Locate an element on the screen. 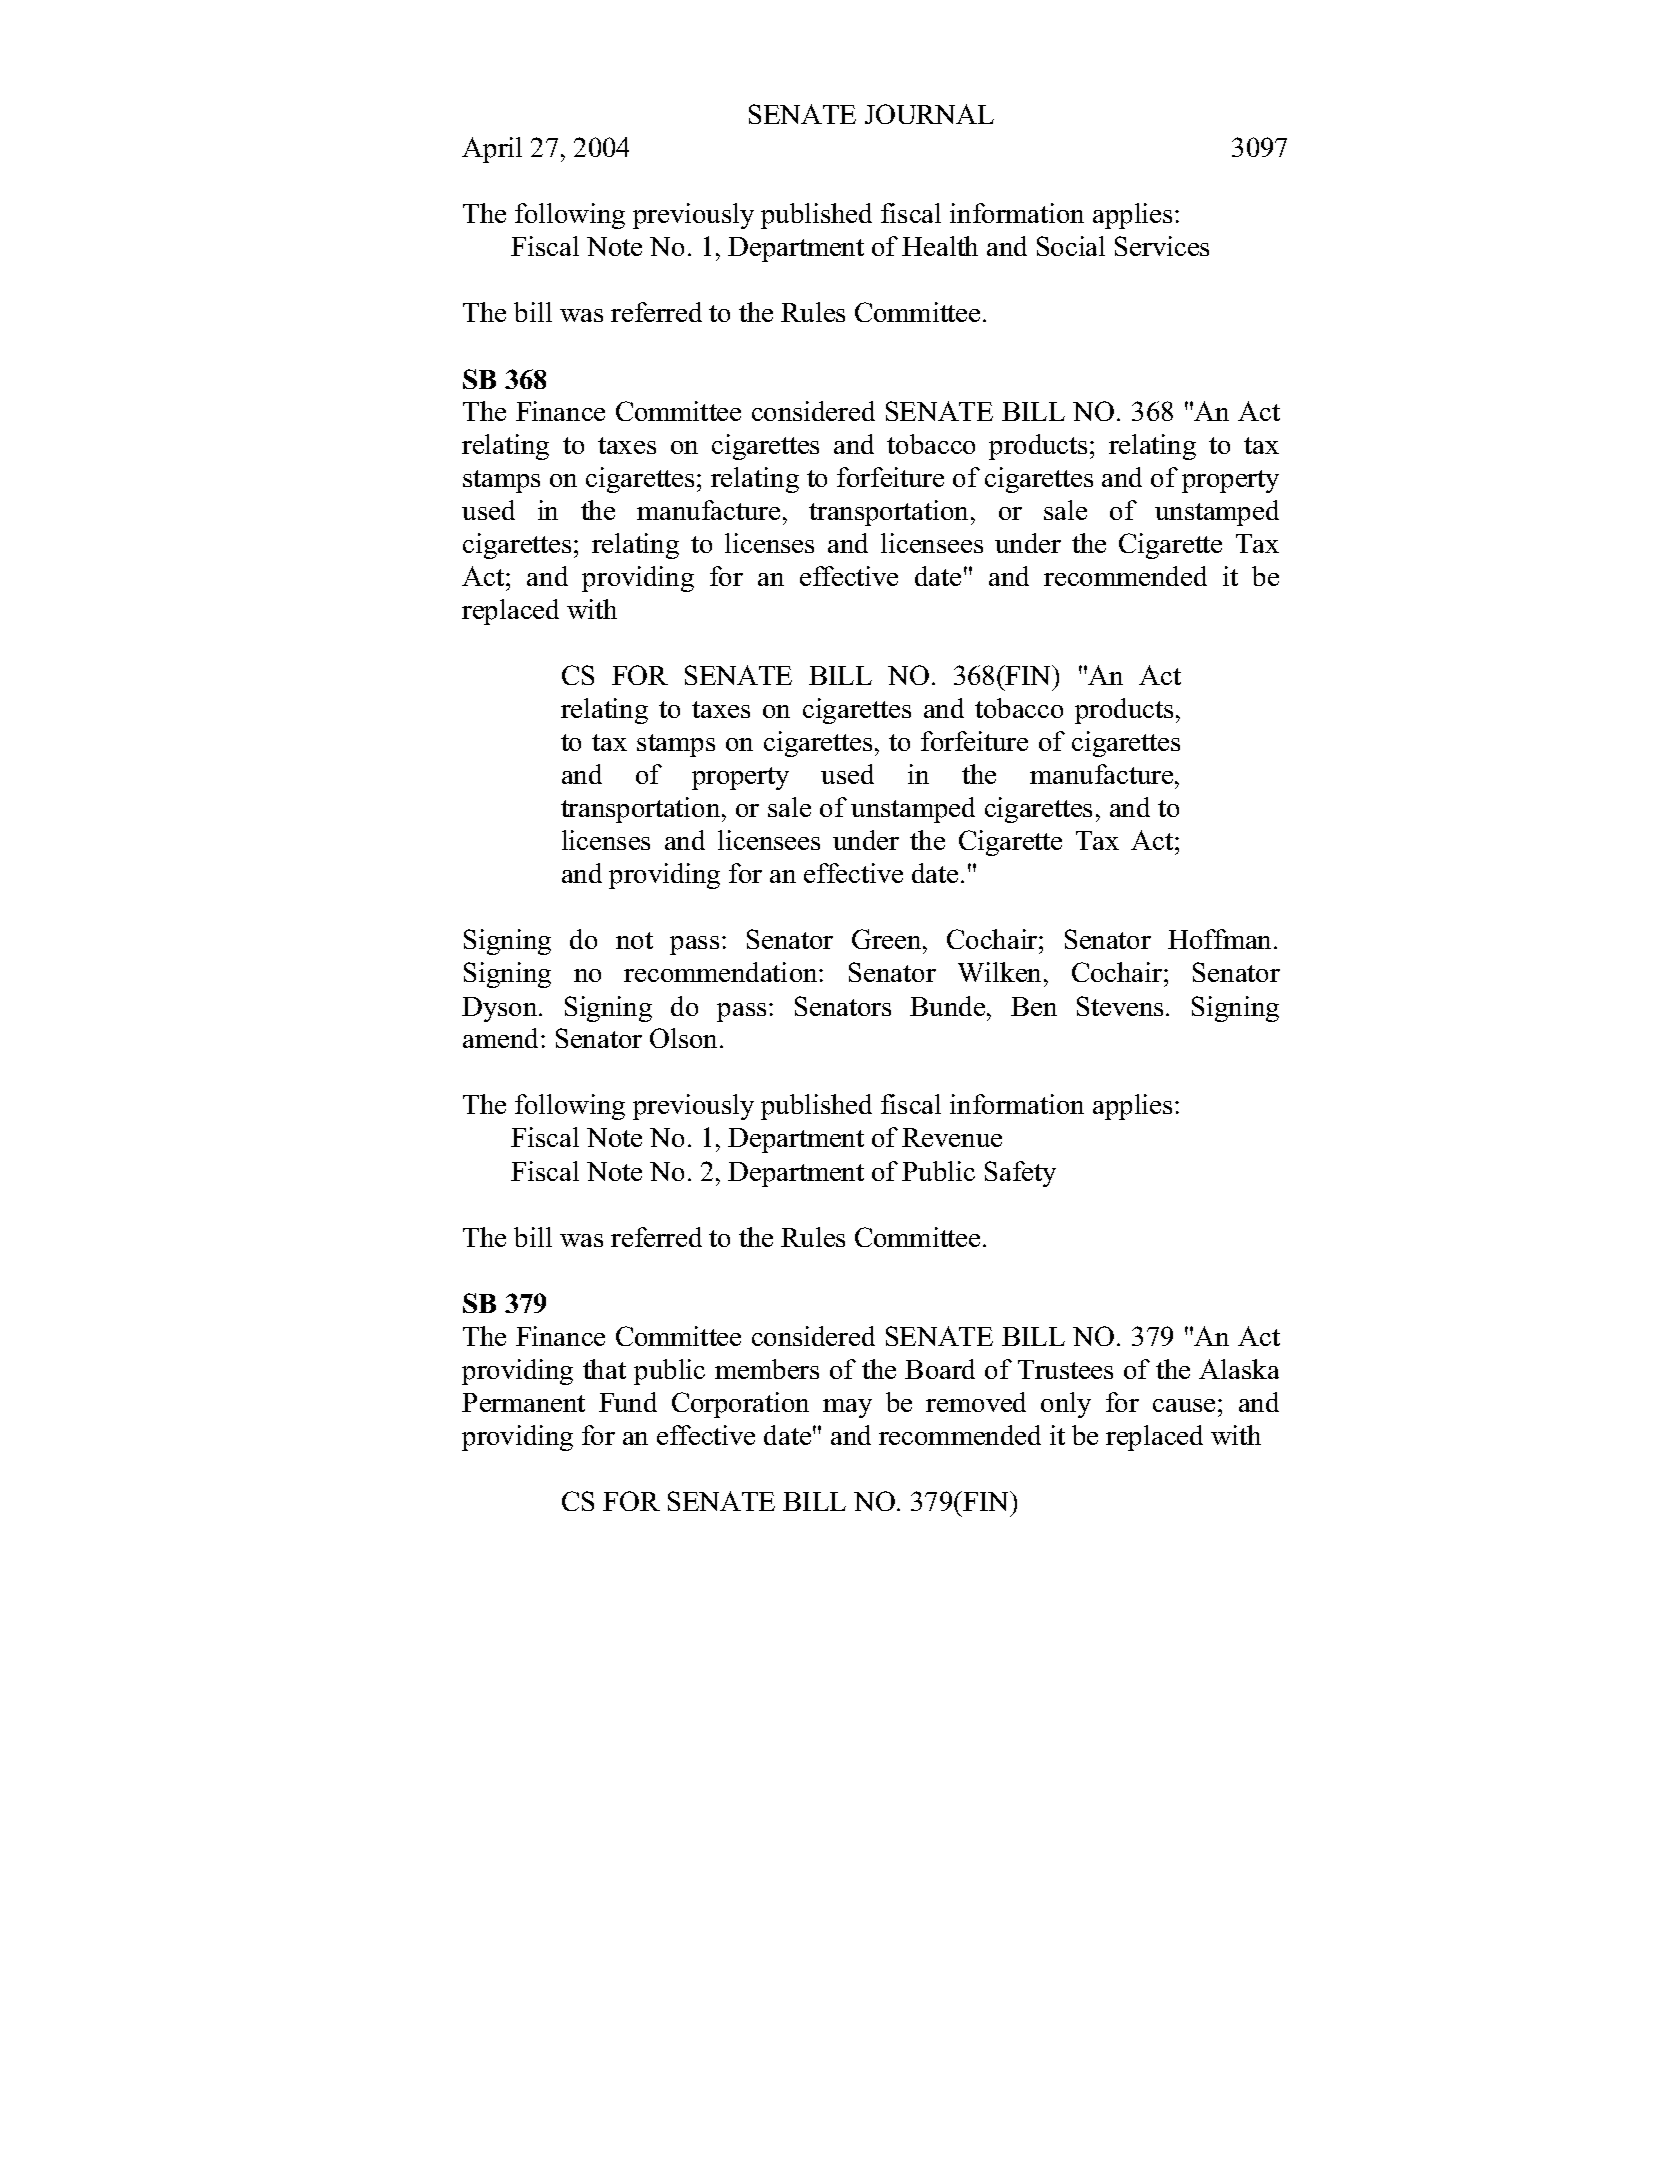 The height and width of the screenshot is (2166, 1673). Stevens is located at coordinates (1120, 1006).
